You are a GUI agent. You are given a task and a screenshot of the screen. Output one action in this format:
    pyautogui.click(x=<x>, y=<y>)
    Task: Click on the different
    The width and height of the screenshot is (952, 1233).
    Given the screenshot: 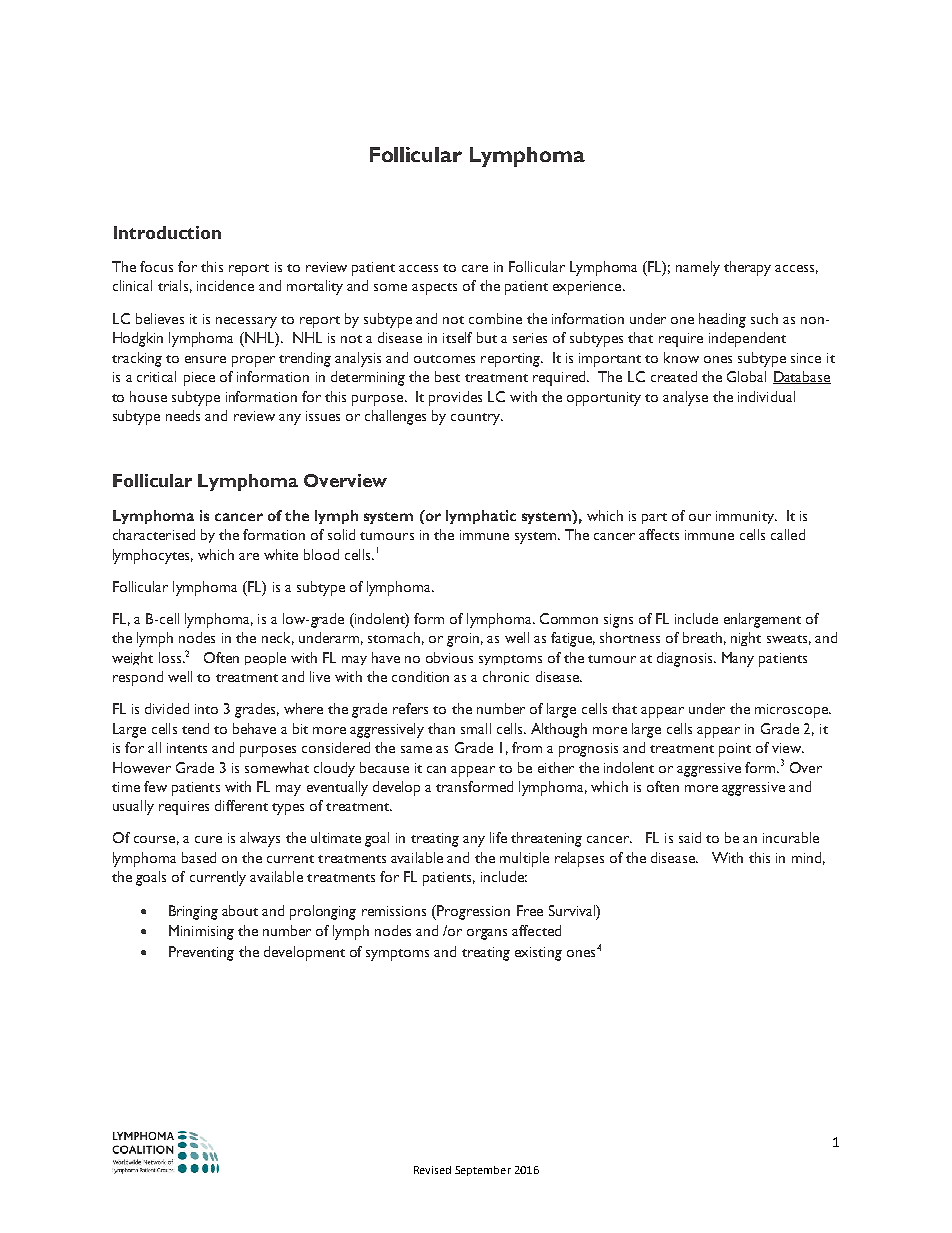 What is the action you would take?
    pyautogui.click(x=241, y=805)
